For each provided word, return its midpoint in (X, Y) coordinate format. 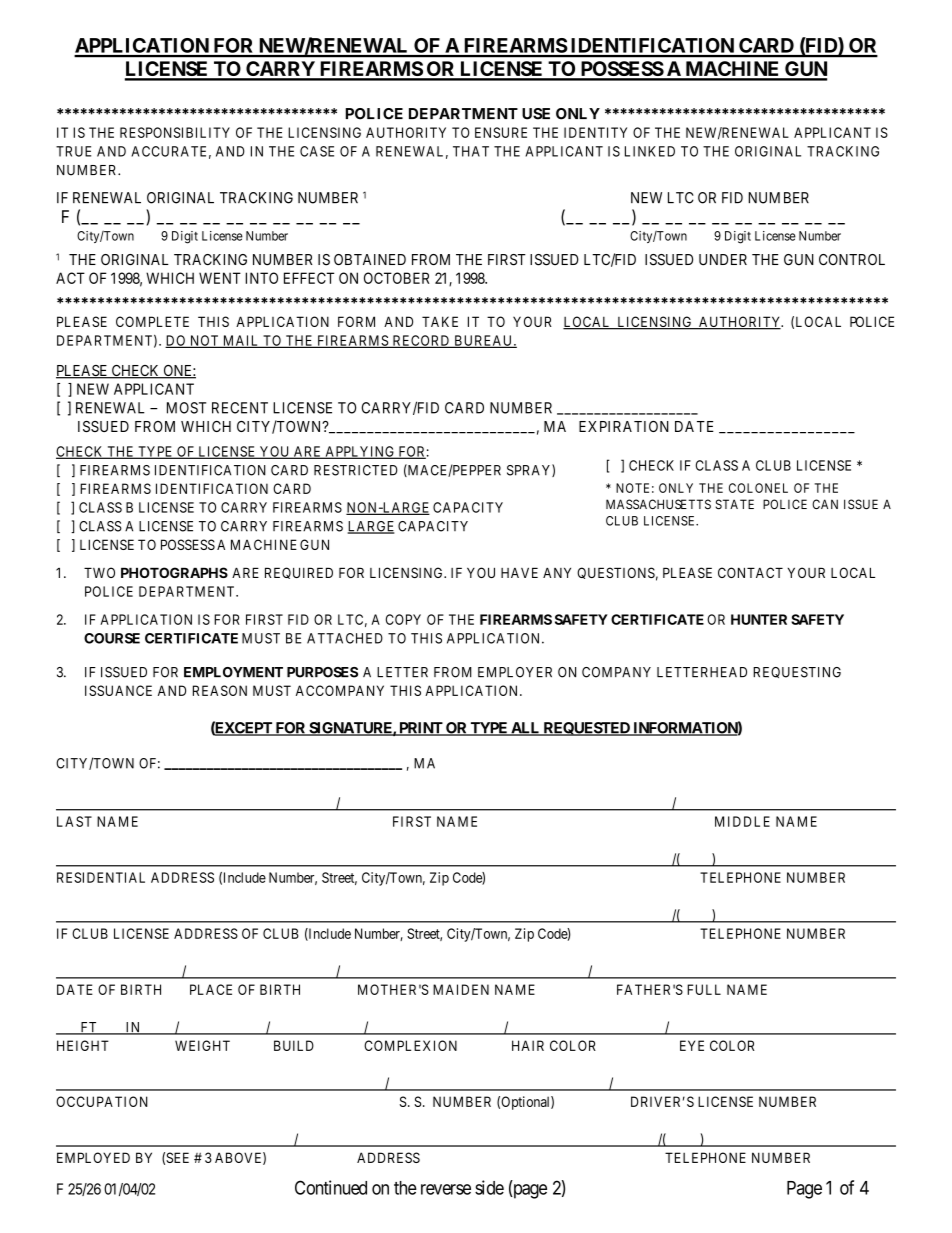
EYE (692, 1045)
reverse (446, 1189)
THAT (471, 151)
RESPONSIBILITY (175, 132)
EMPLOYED (93, 1157)
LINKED (650, 151)
